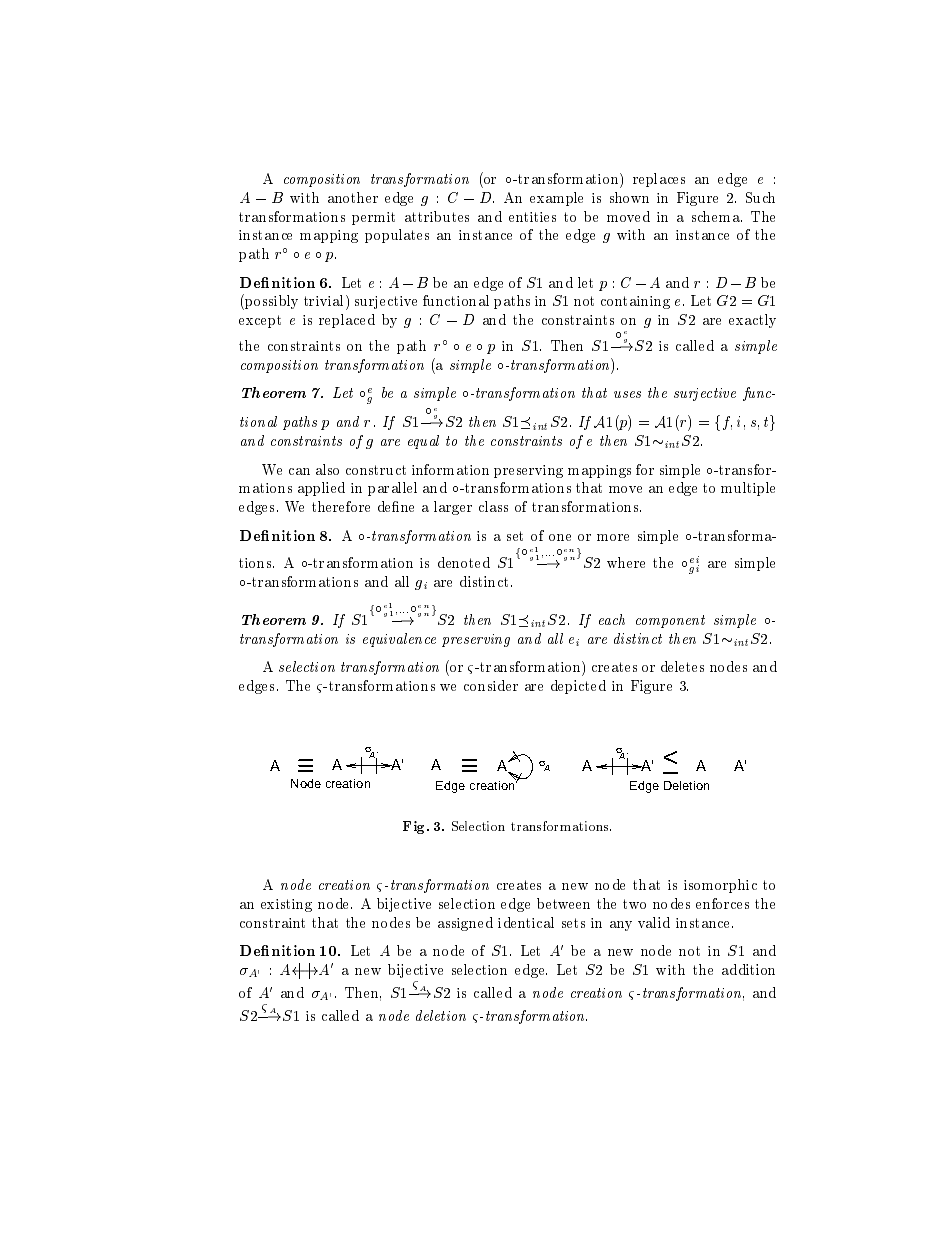 This image has width=952, height=1233. I want to click on valid, so click(654, 922).
